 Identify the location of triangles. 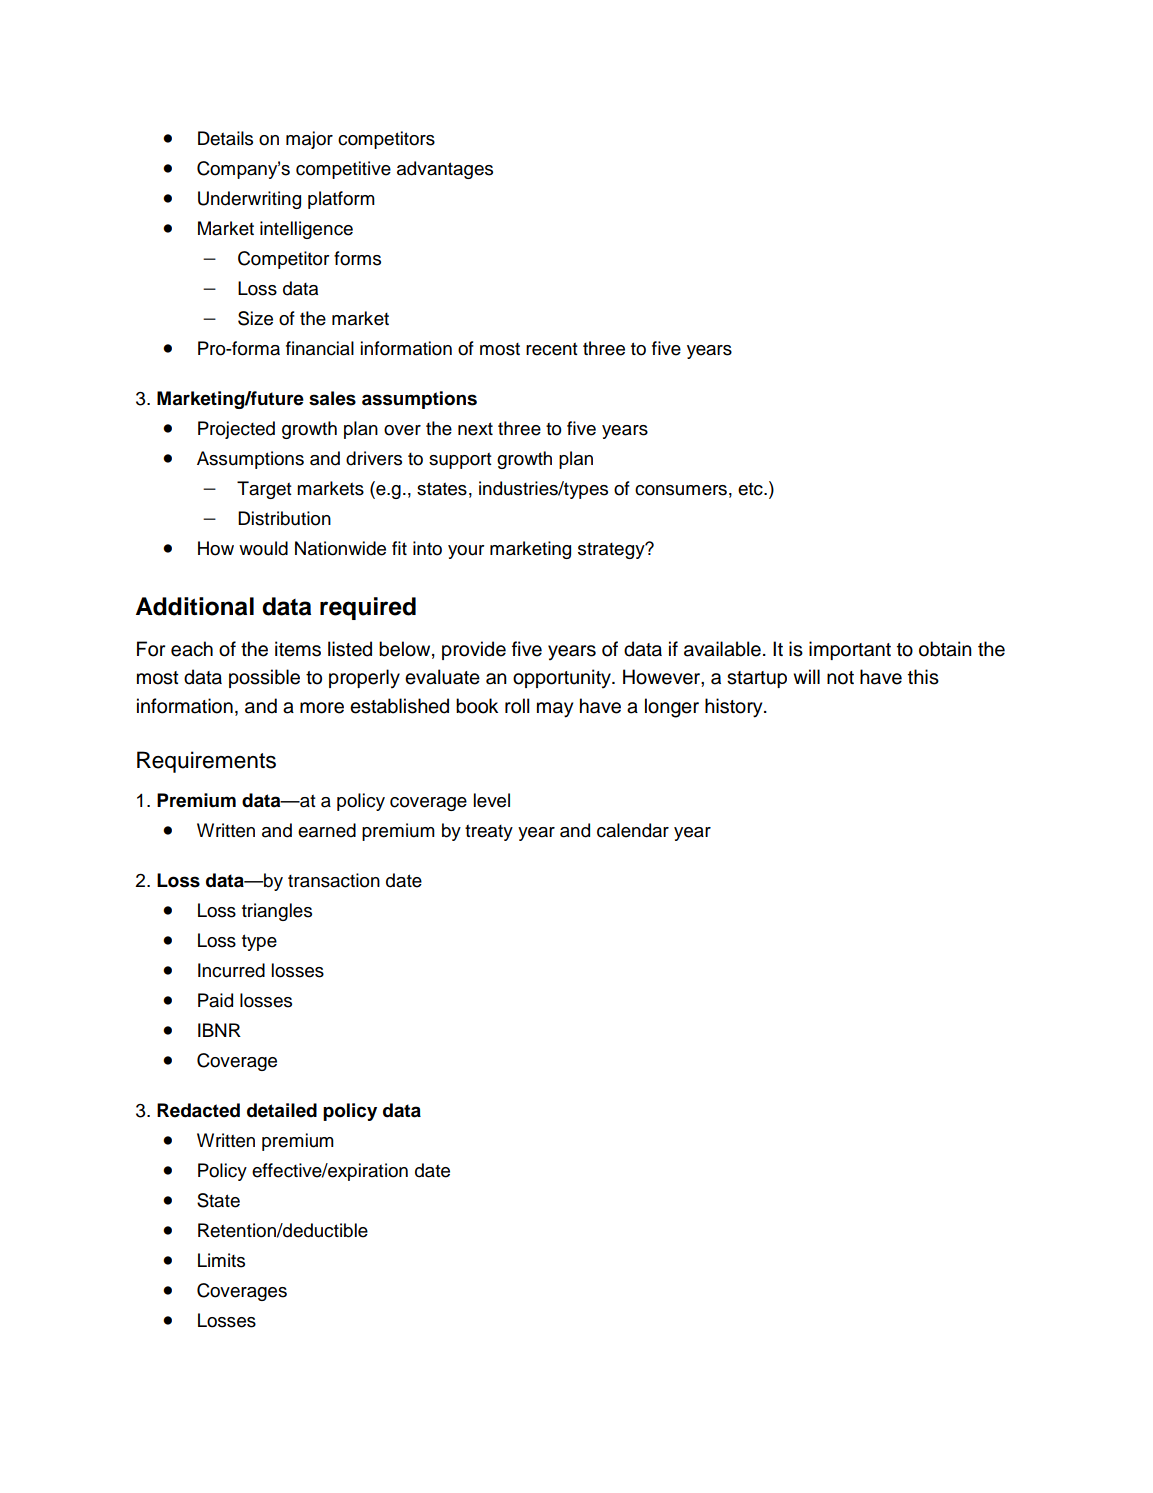
(277, 912).
